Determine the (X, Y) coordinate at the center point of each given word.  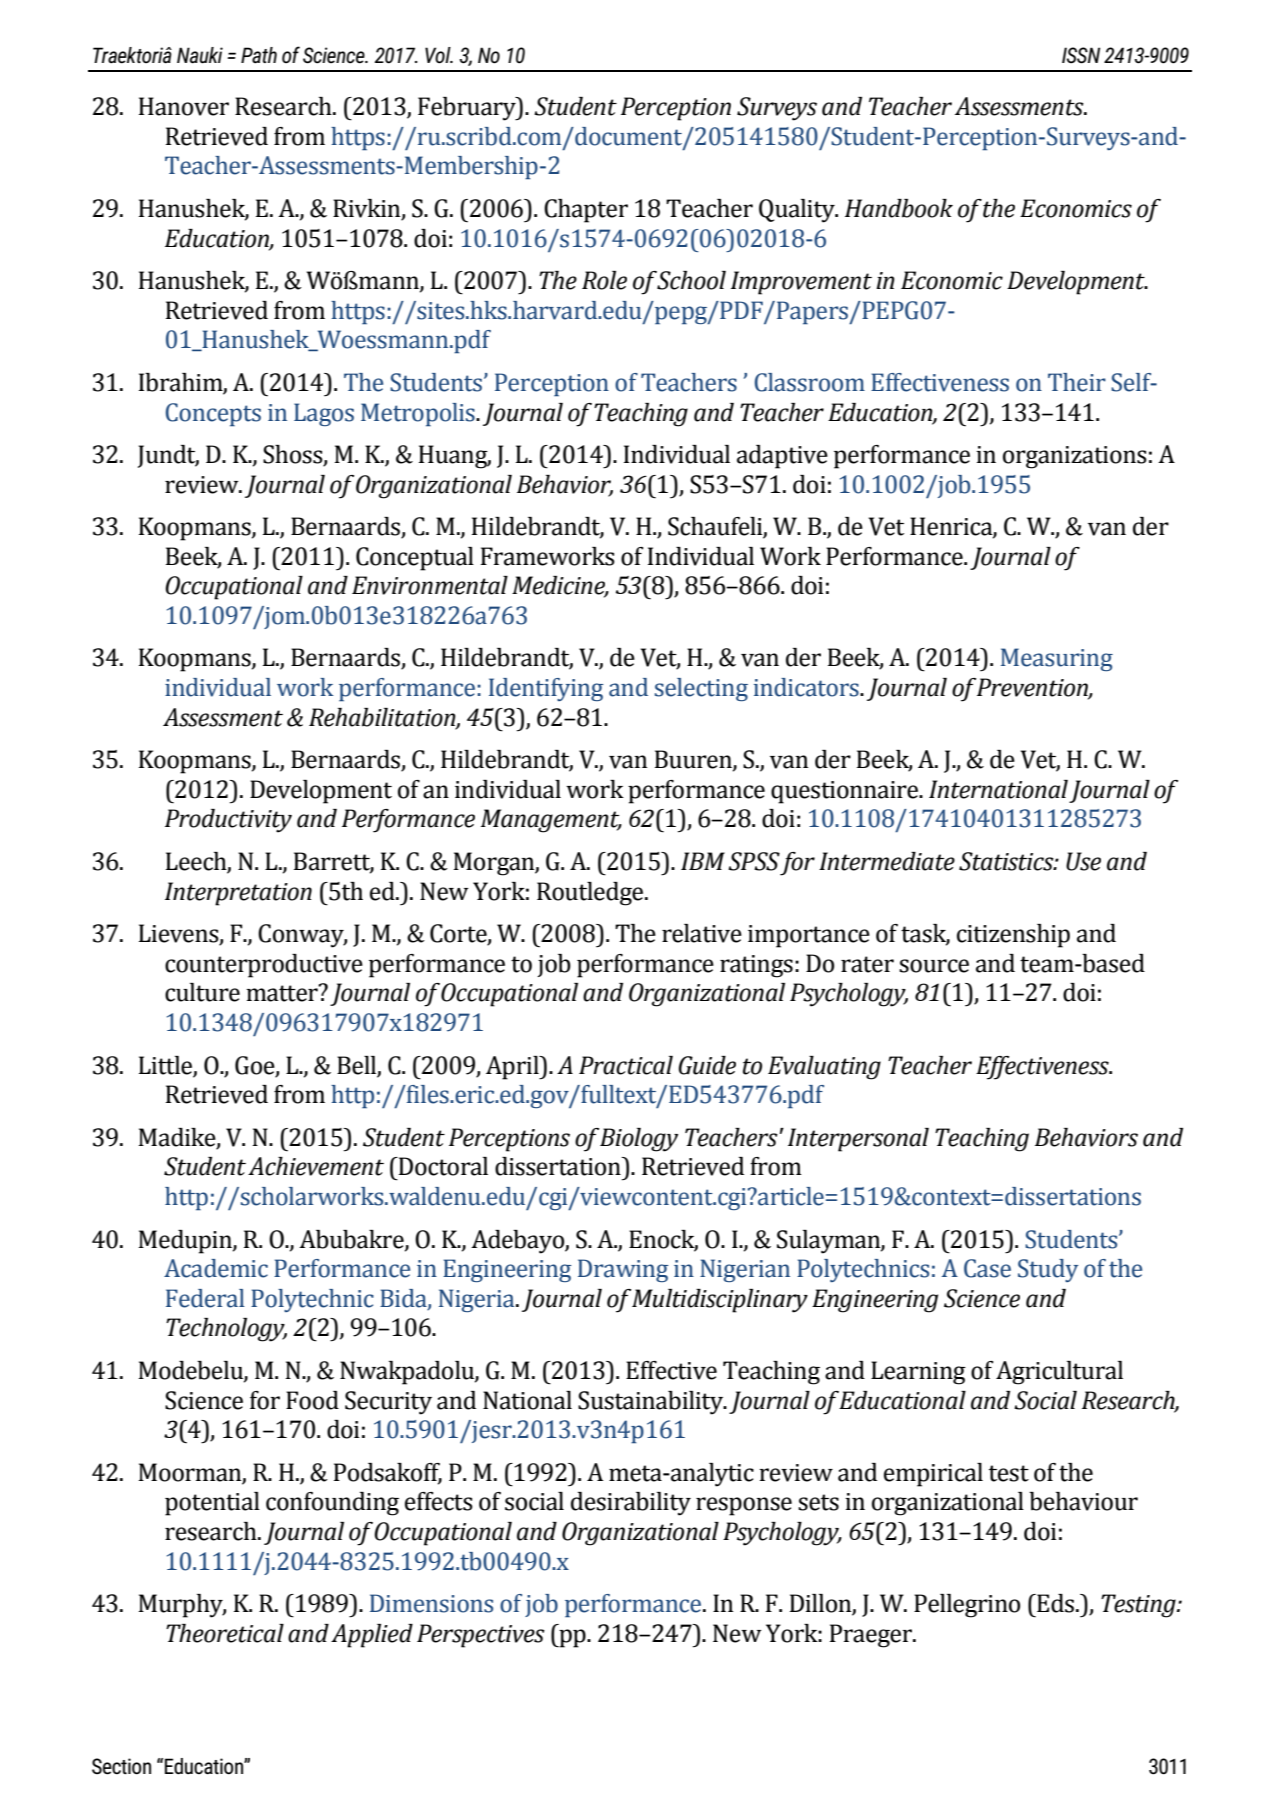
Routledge (591, 894)
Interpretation (238, 894)
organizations (1075, 457)
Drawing (623, 1270)
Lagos (324, 414)
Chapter (586, 211)
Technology (226, 1330)
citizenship (1013, 936)
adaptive (782, 457)
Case (987, 1268)
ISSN (1081, 55)
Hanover (184, 106)
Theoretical (225, 1633)
